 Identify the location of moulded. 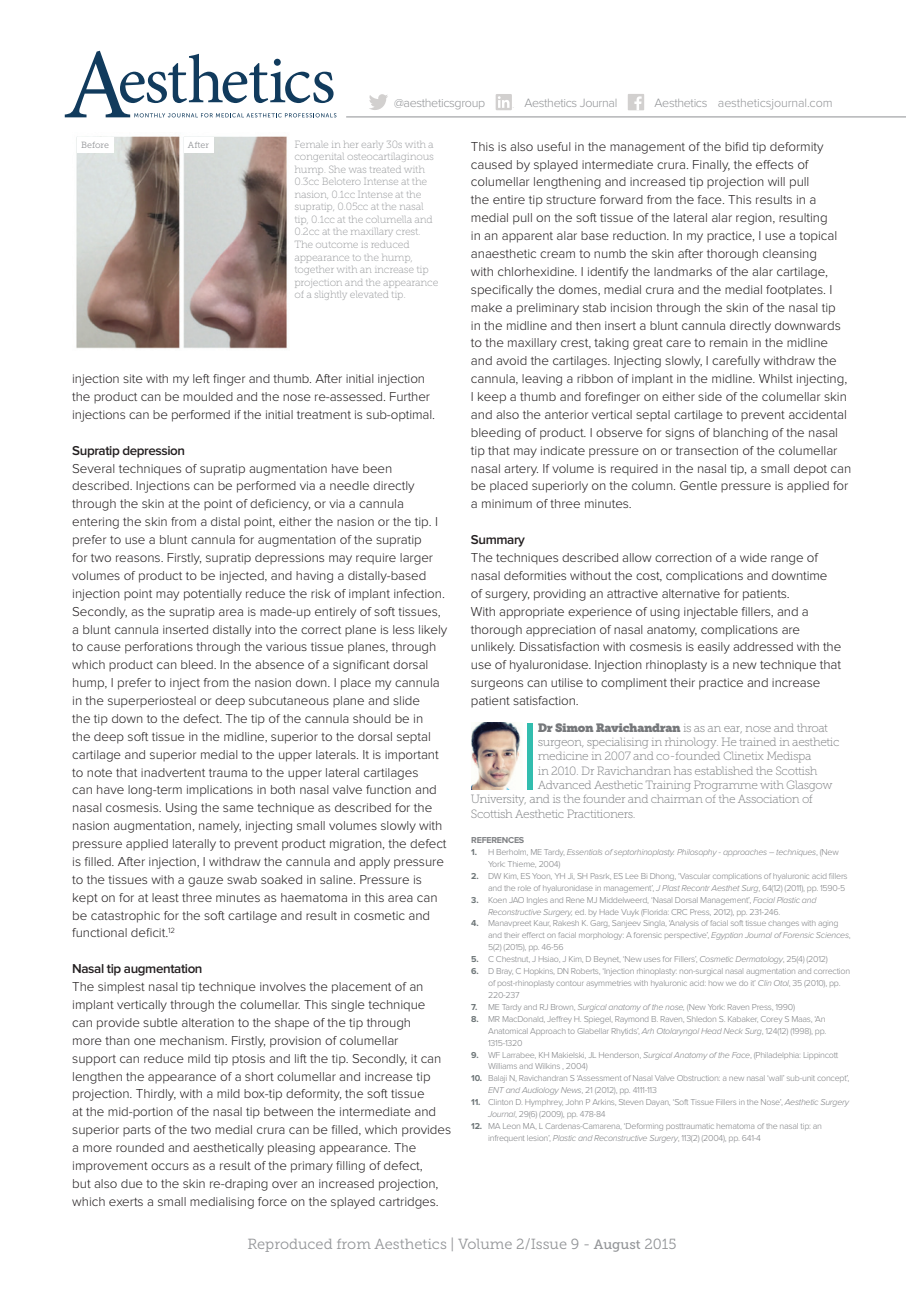
(208, 396).
